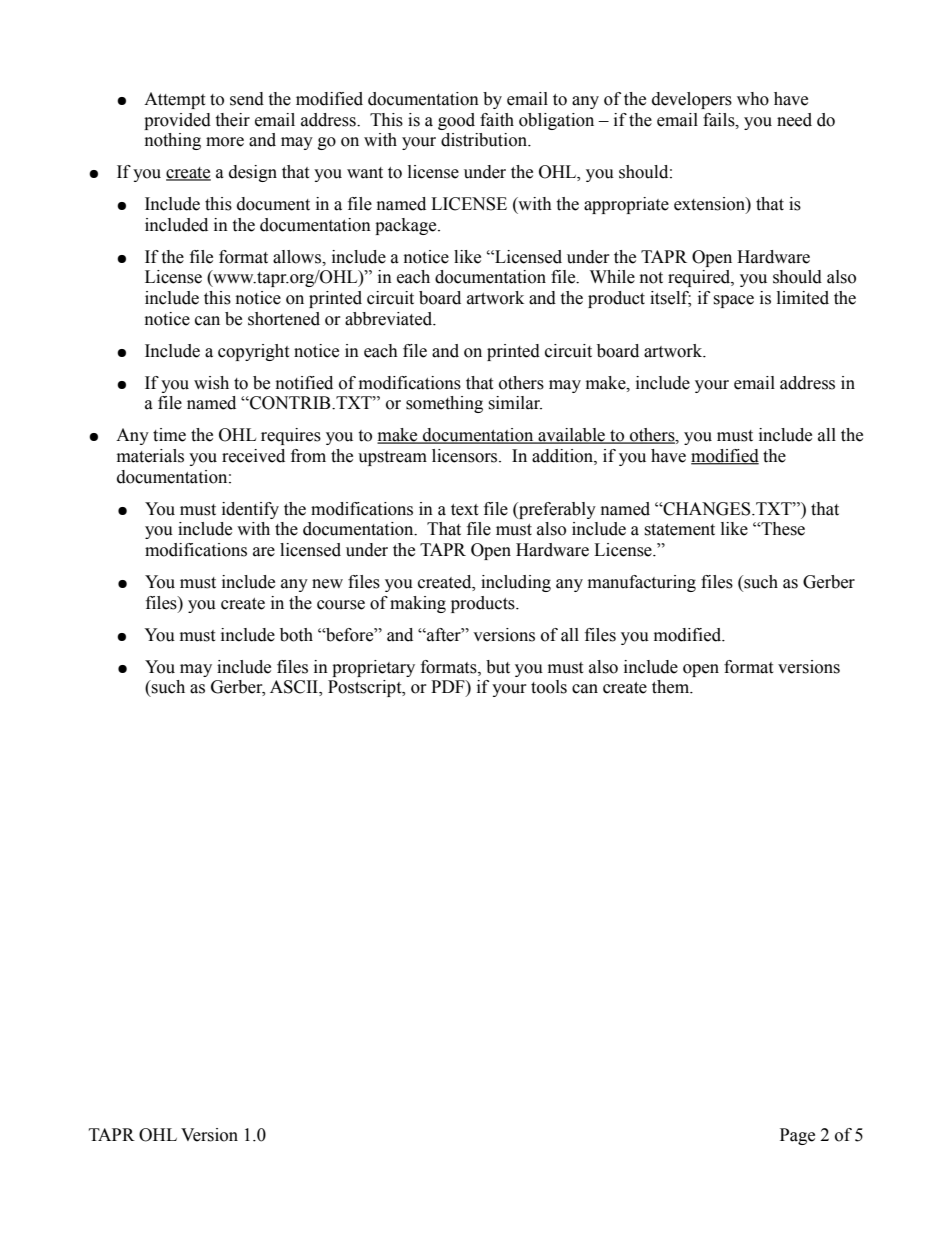 The image size is (952, 1233). What do you see at coordinates (295, 688) in the page?
I see `ASCII` at bounding box center [295, 688].
